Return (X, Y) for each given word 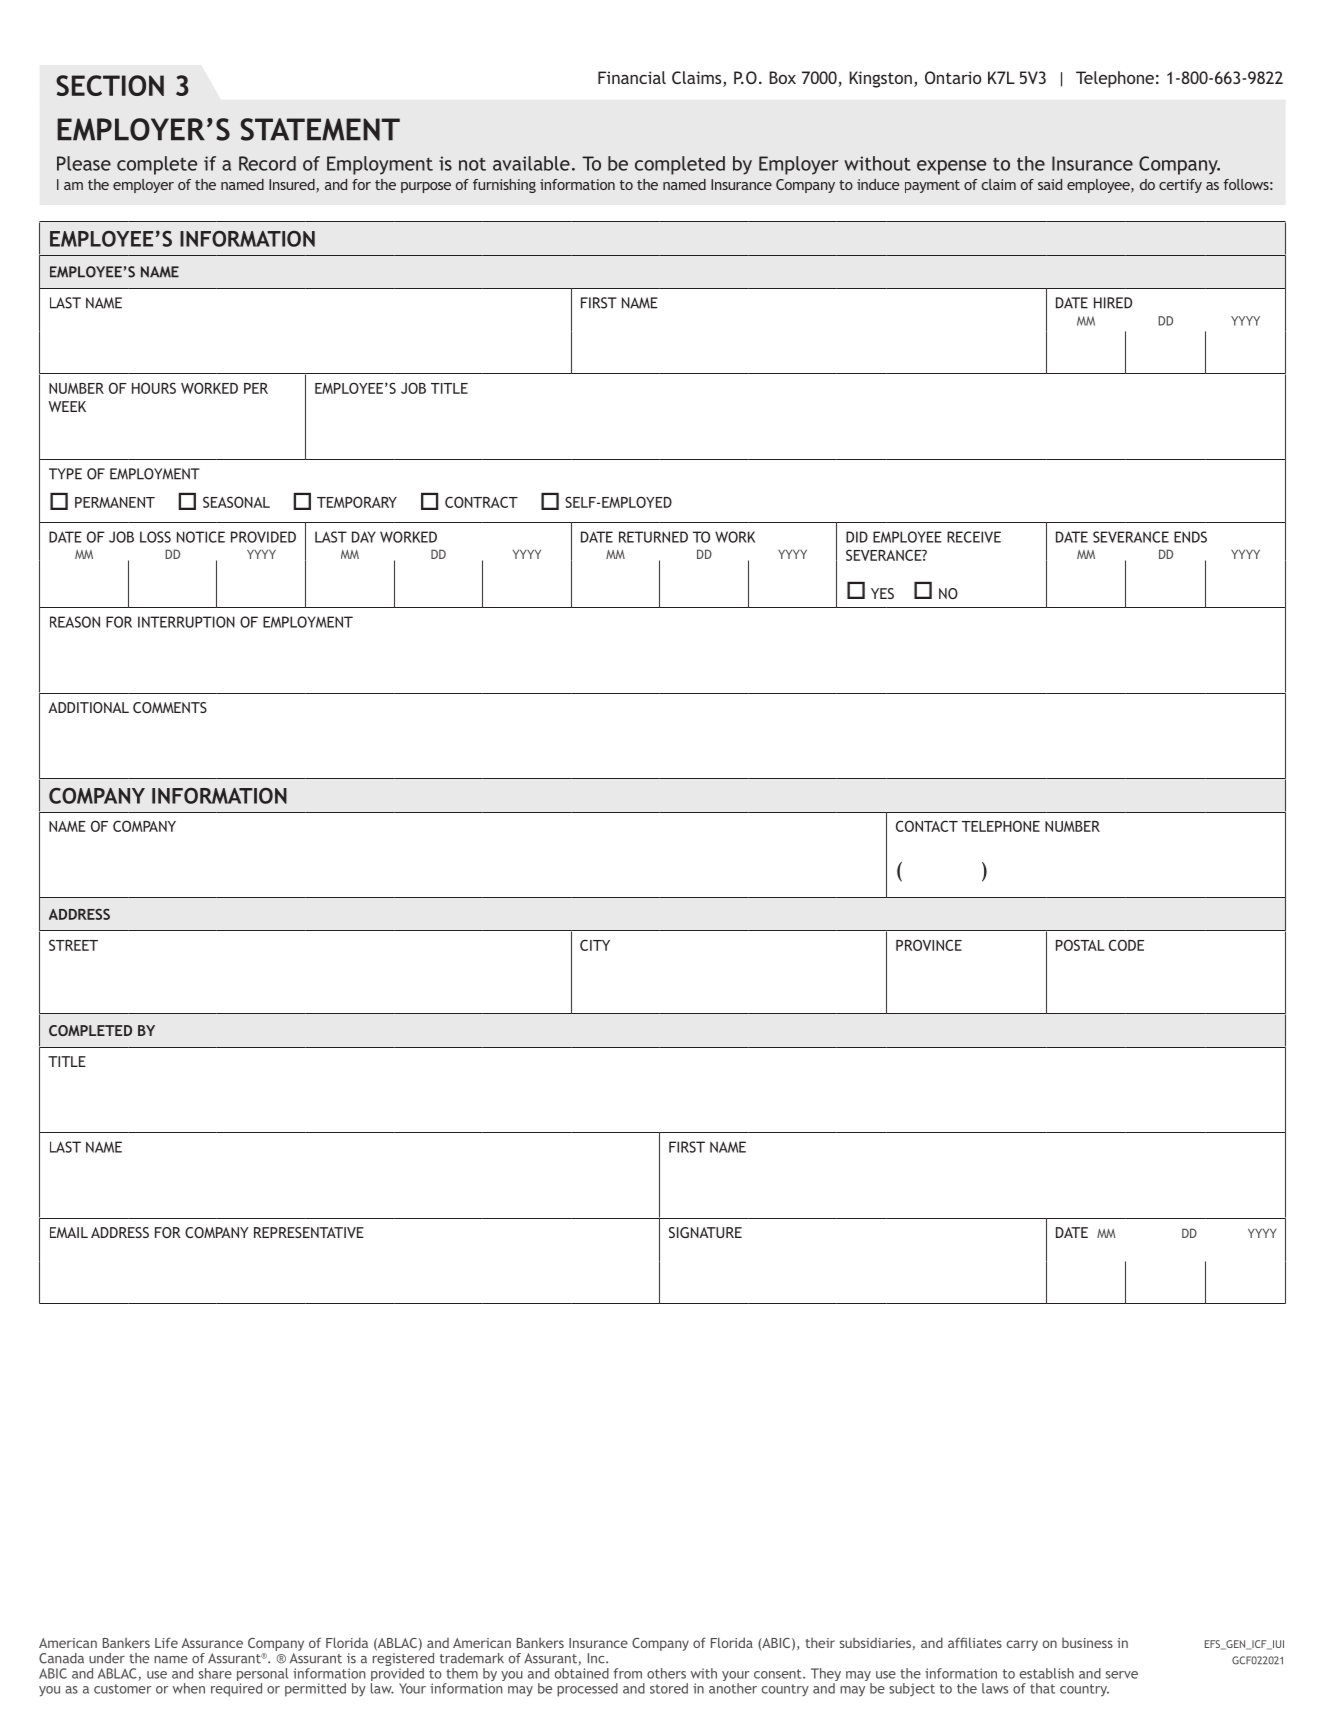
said (1050, 184)
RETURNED (653, 537)
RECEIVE (974, 537)
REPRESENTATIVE (309, 1232)
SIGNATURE (705, 1232)
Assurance (212, 1643)
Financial (632, 77)
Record (267, 163)
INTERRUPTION (186, 622)
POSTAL (1080, 945)
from (628, 1673)
